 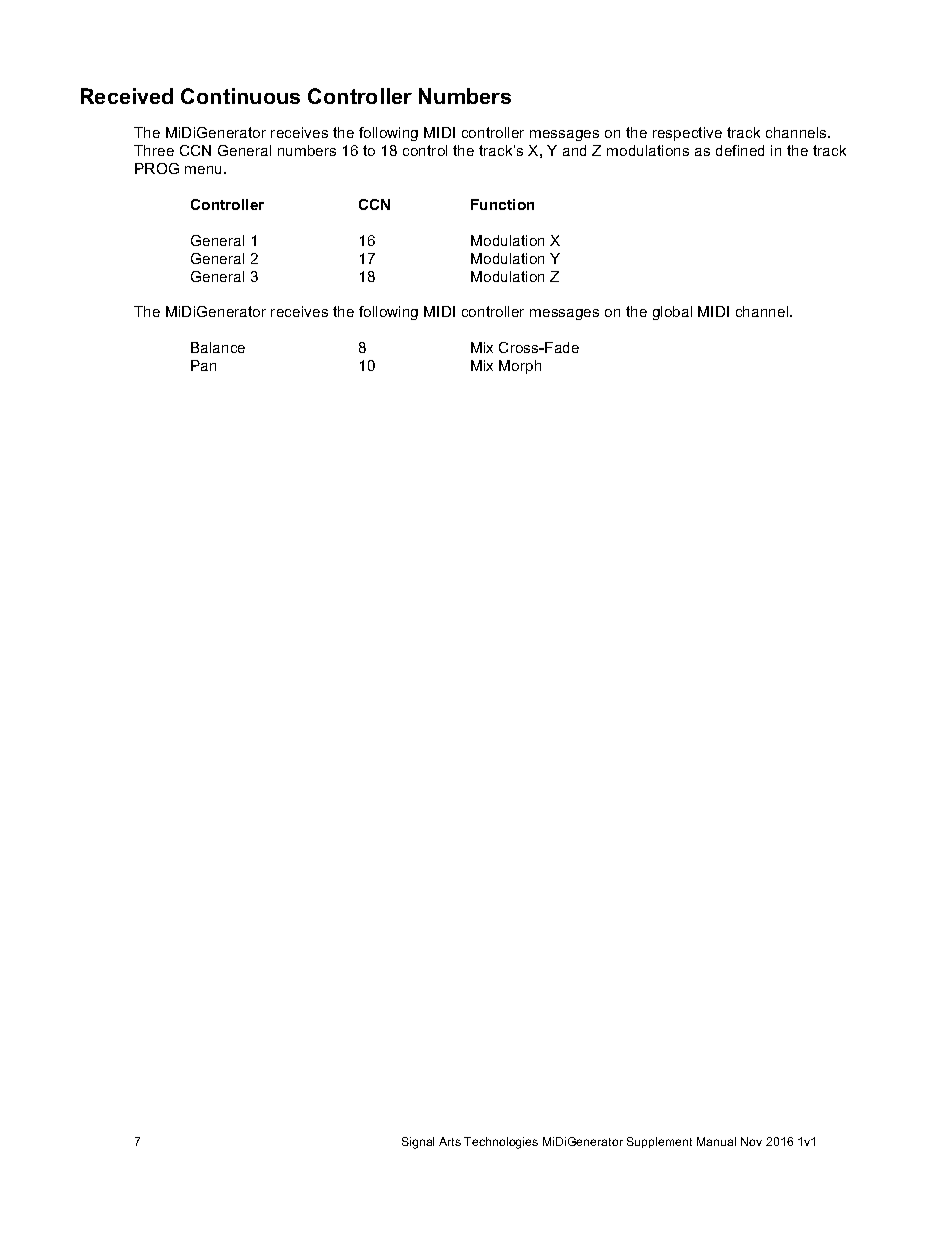 I want to click on Function, so click(x=502, y=204).
